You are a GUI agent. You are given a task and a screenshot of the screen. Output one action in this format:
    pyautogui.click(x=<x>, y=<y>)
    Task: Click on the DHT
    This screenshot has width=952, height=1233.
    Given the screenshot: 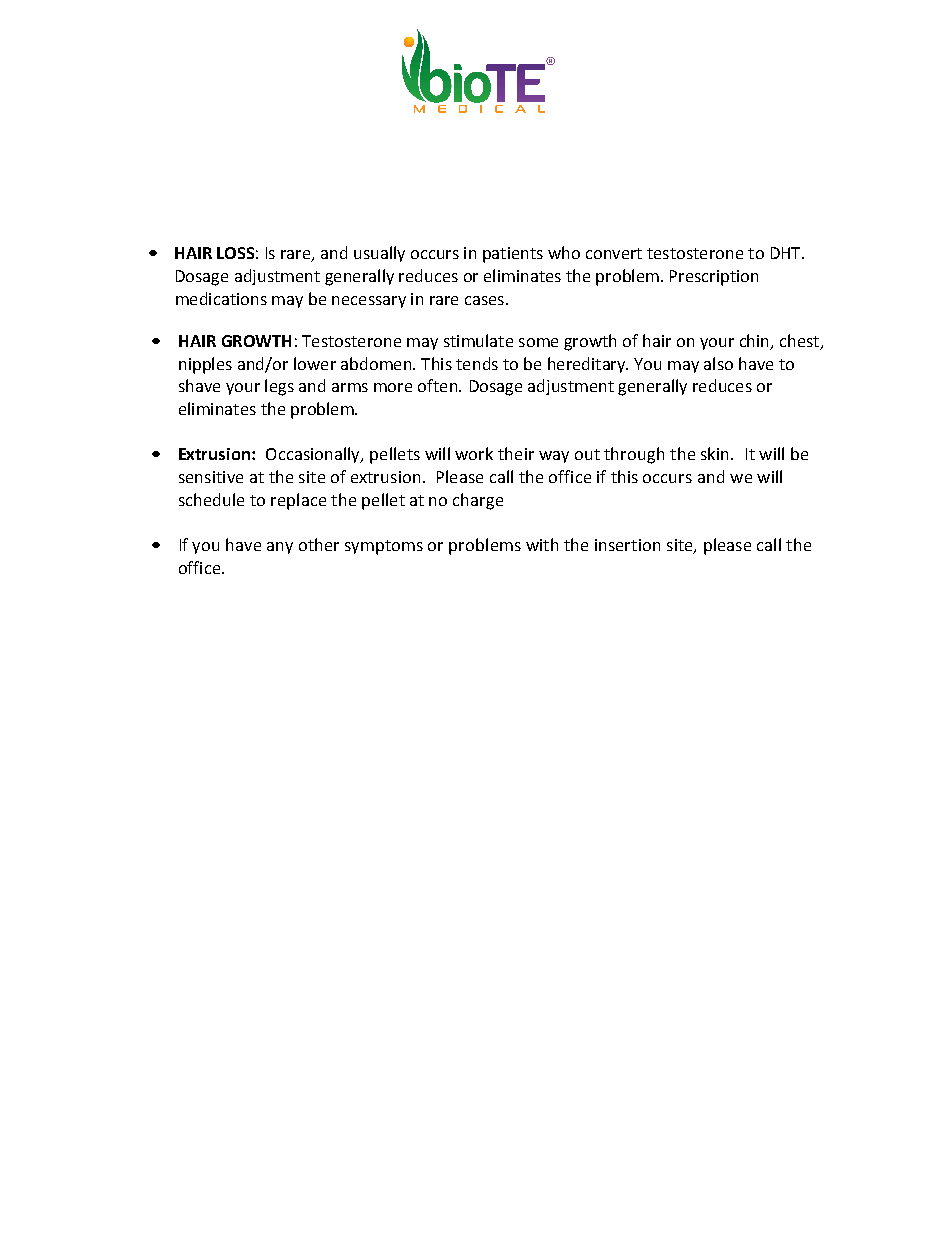 What is the action you would take?
    pyautogui.click(x=787, y=253)
